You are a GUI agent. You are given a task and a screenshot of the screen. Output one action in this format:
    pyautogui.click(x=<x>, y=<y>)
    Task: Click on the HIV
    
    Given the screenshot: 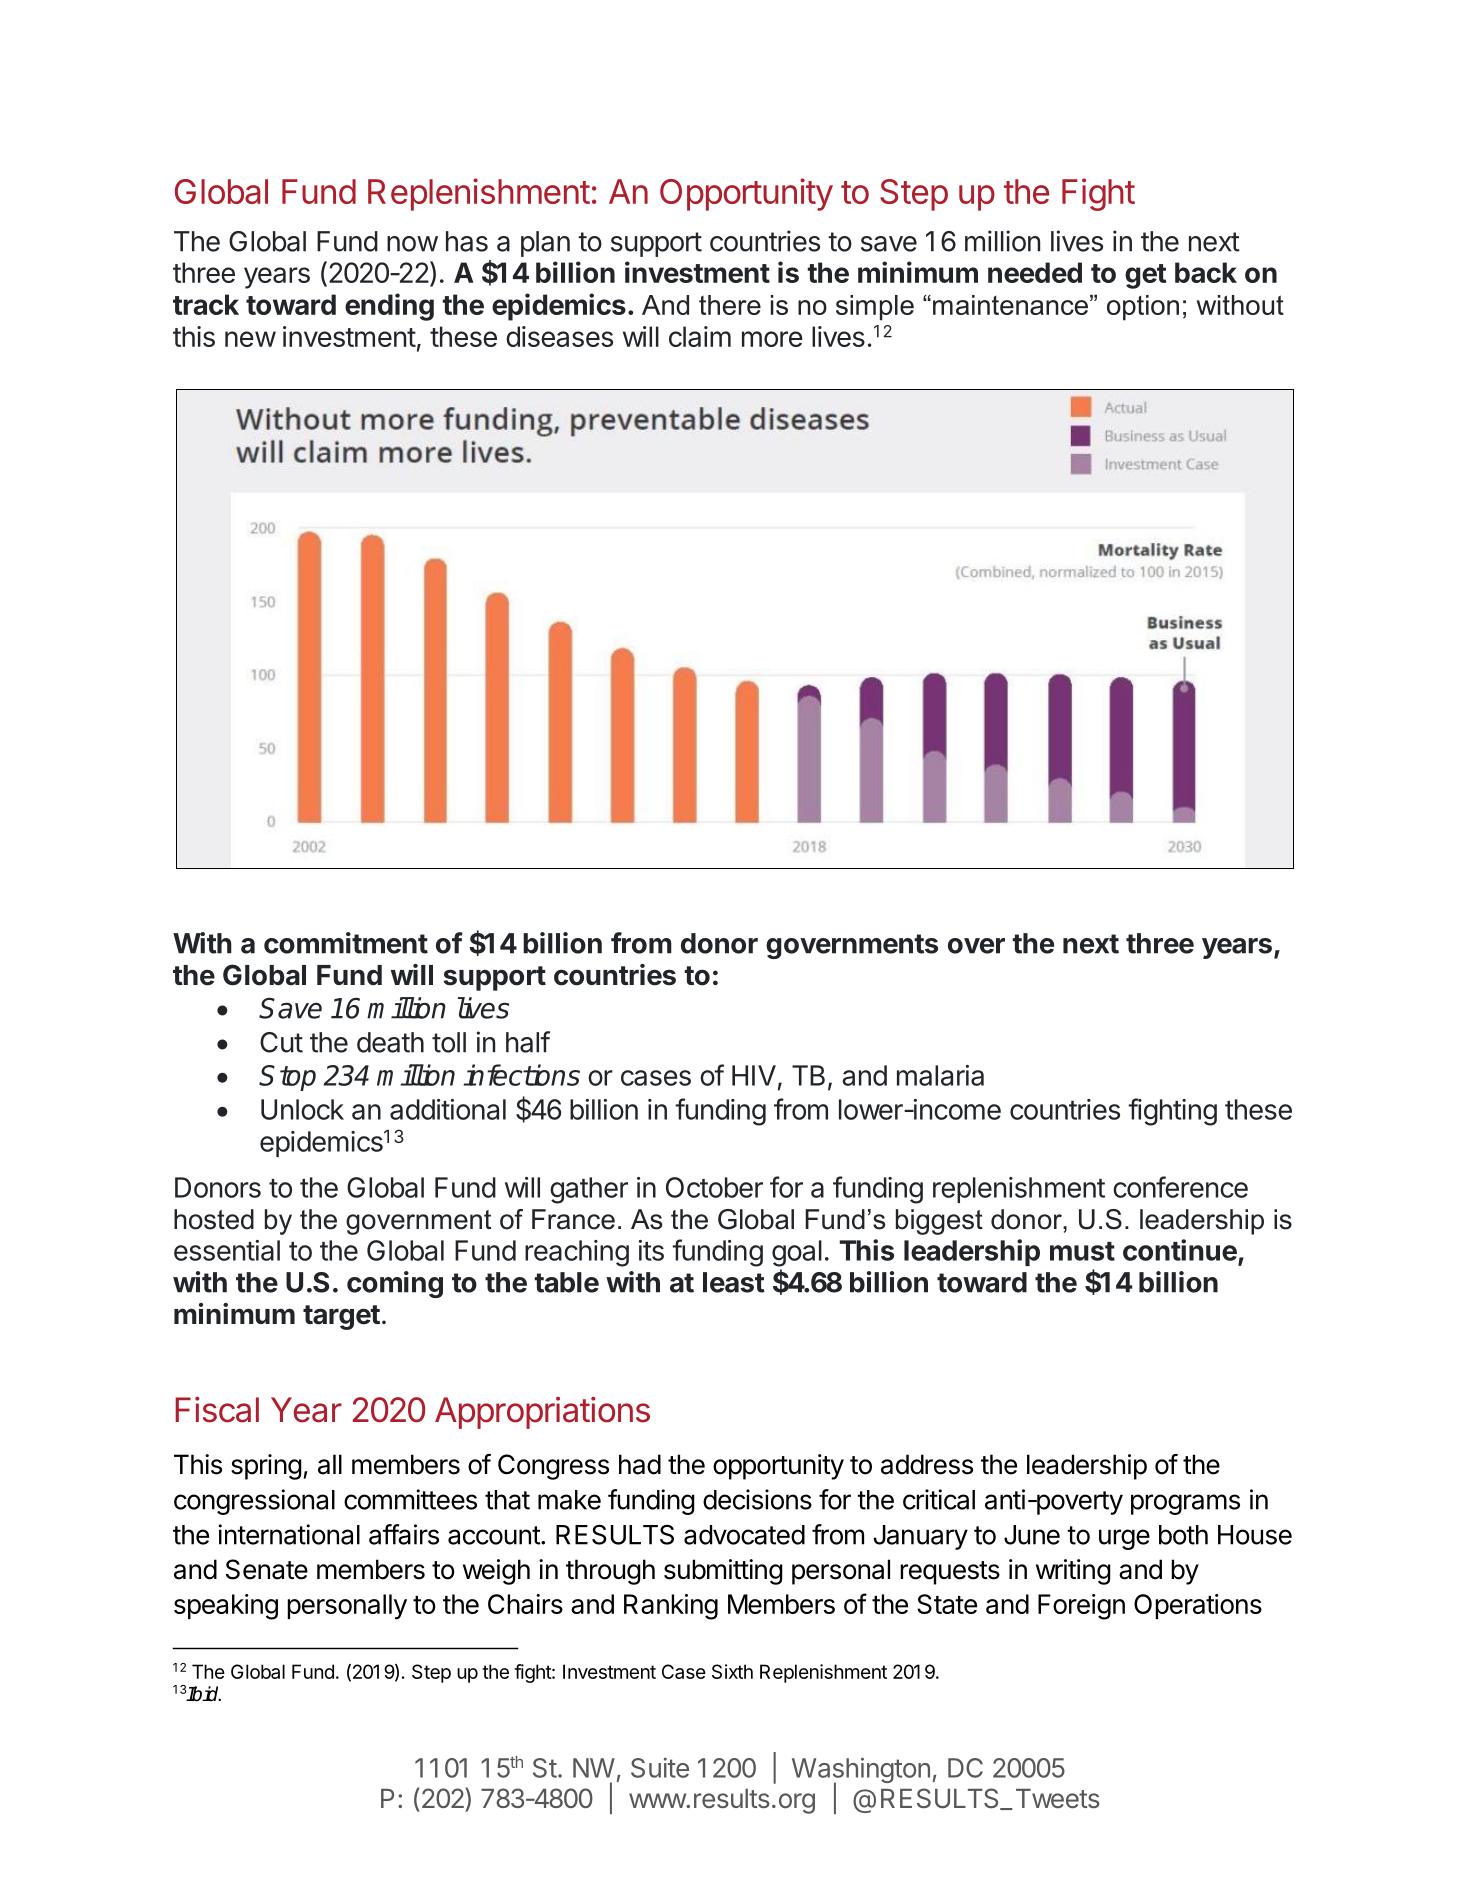 What is the action you would take?
    pyautogui.click(x=754, y=1075)
